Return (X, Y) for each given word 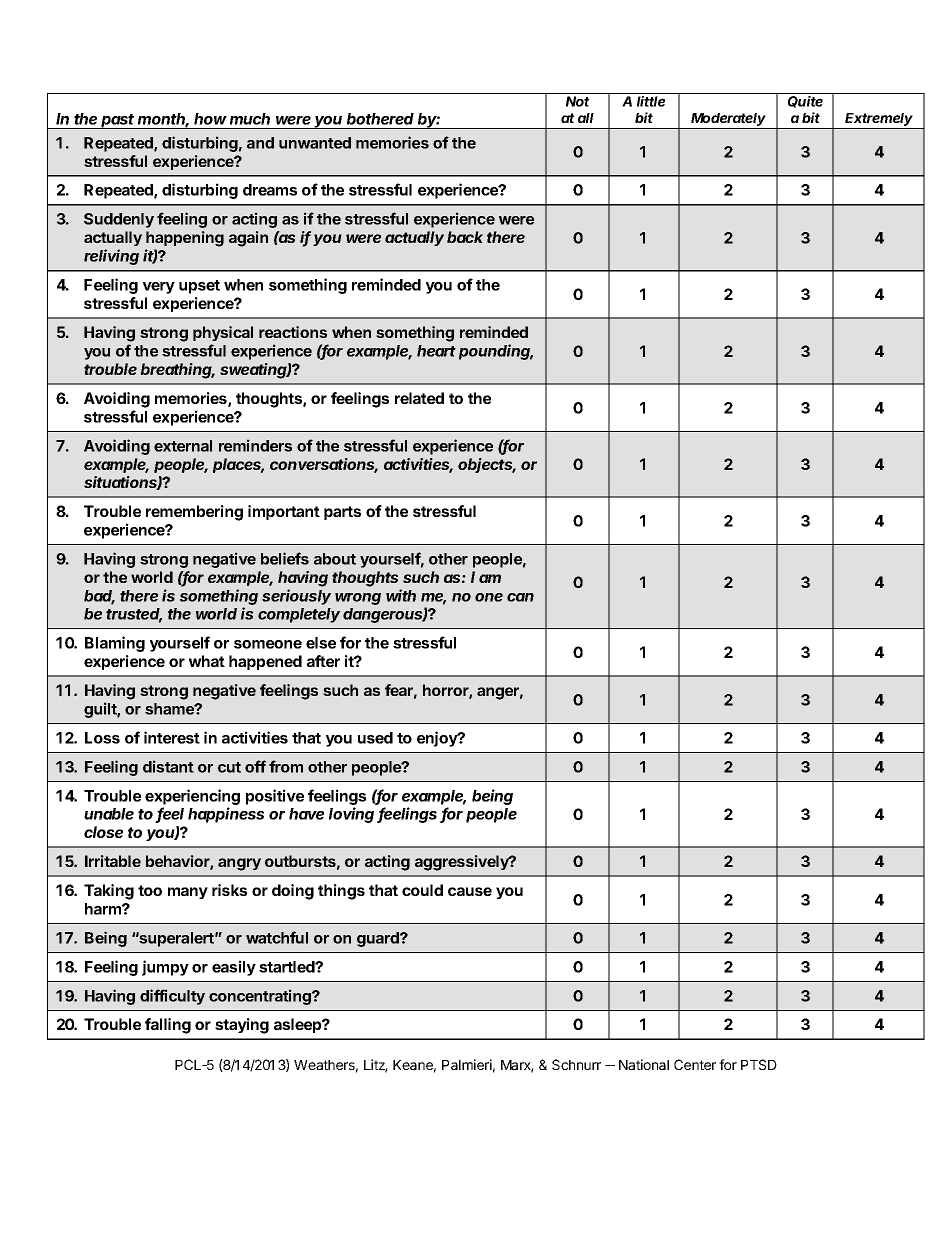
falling (168, 1026)
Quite (805, 102)
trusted (134, 615)
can (520, 597)
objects (487, 465)
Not (577, 101)
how (210, 119)
